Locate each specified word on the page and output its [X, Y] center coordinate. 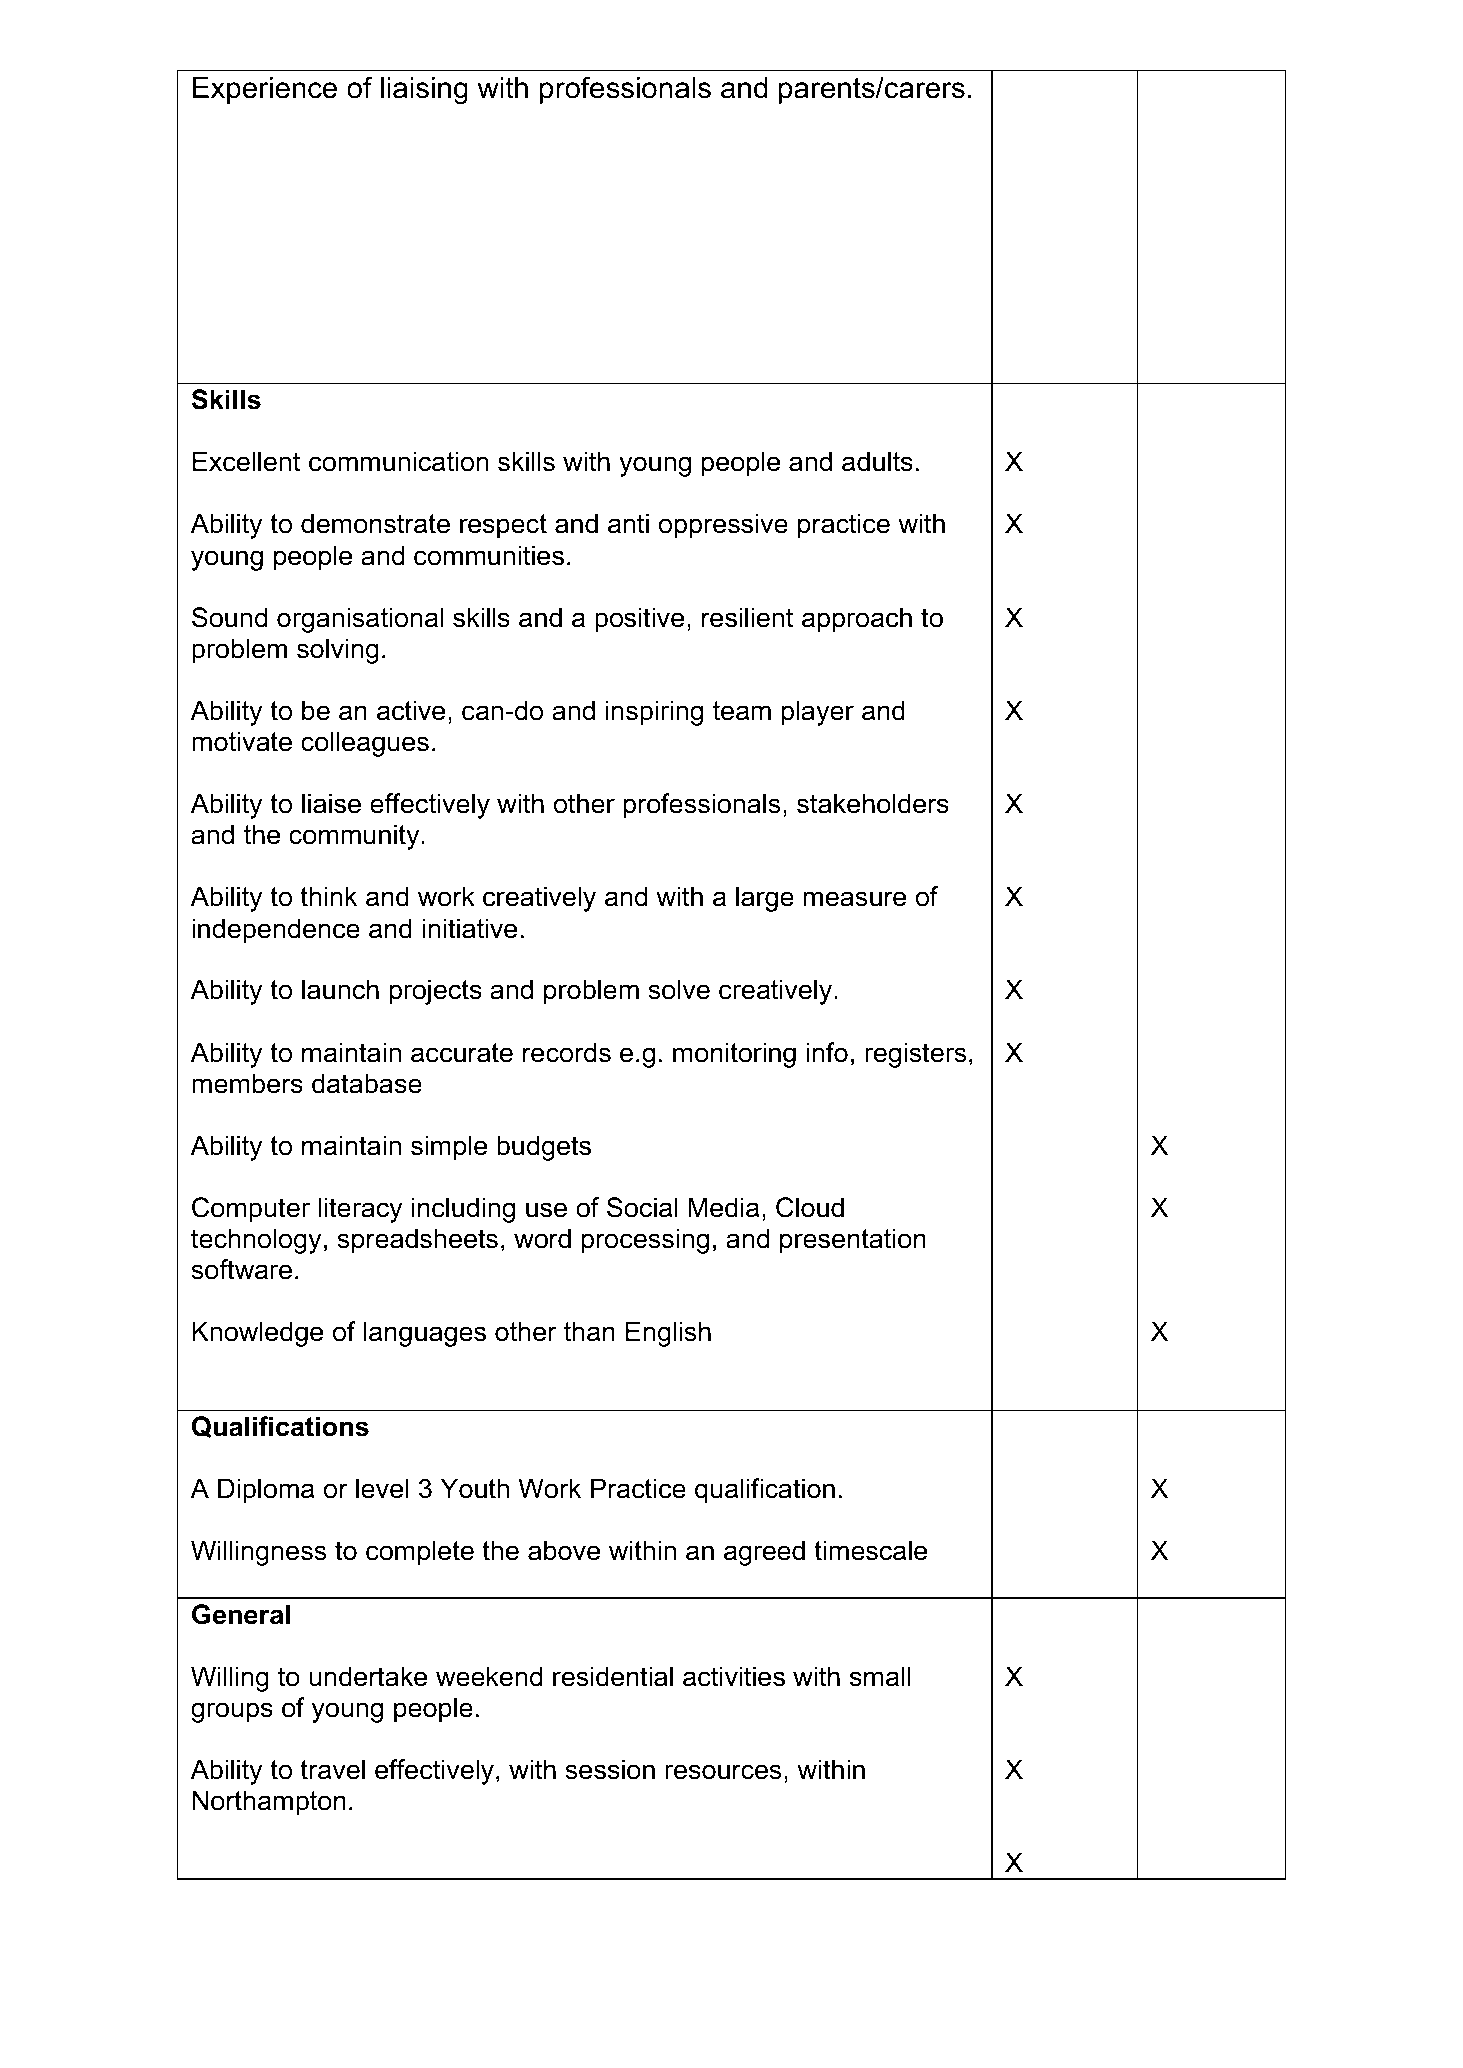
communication [399, 461]
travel [332, 1769]
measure [854, 899]
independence [276, 931]
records [567, 1052]
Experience [265, 90]
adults [877, 461]
